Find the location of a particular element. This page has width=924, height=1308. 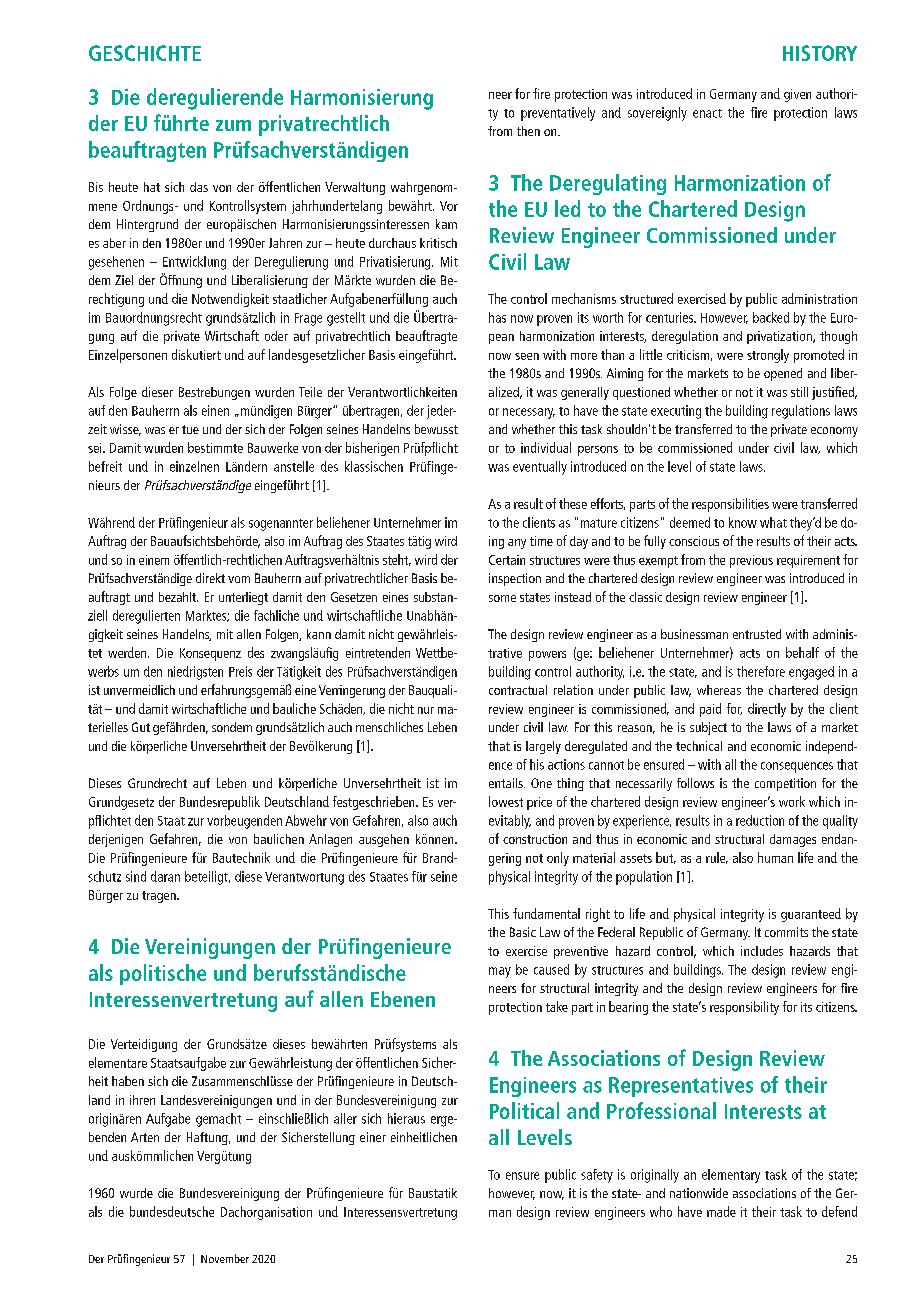

November is located at coordinates (225, 1258).
